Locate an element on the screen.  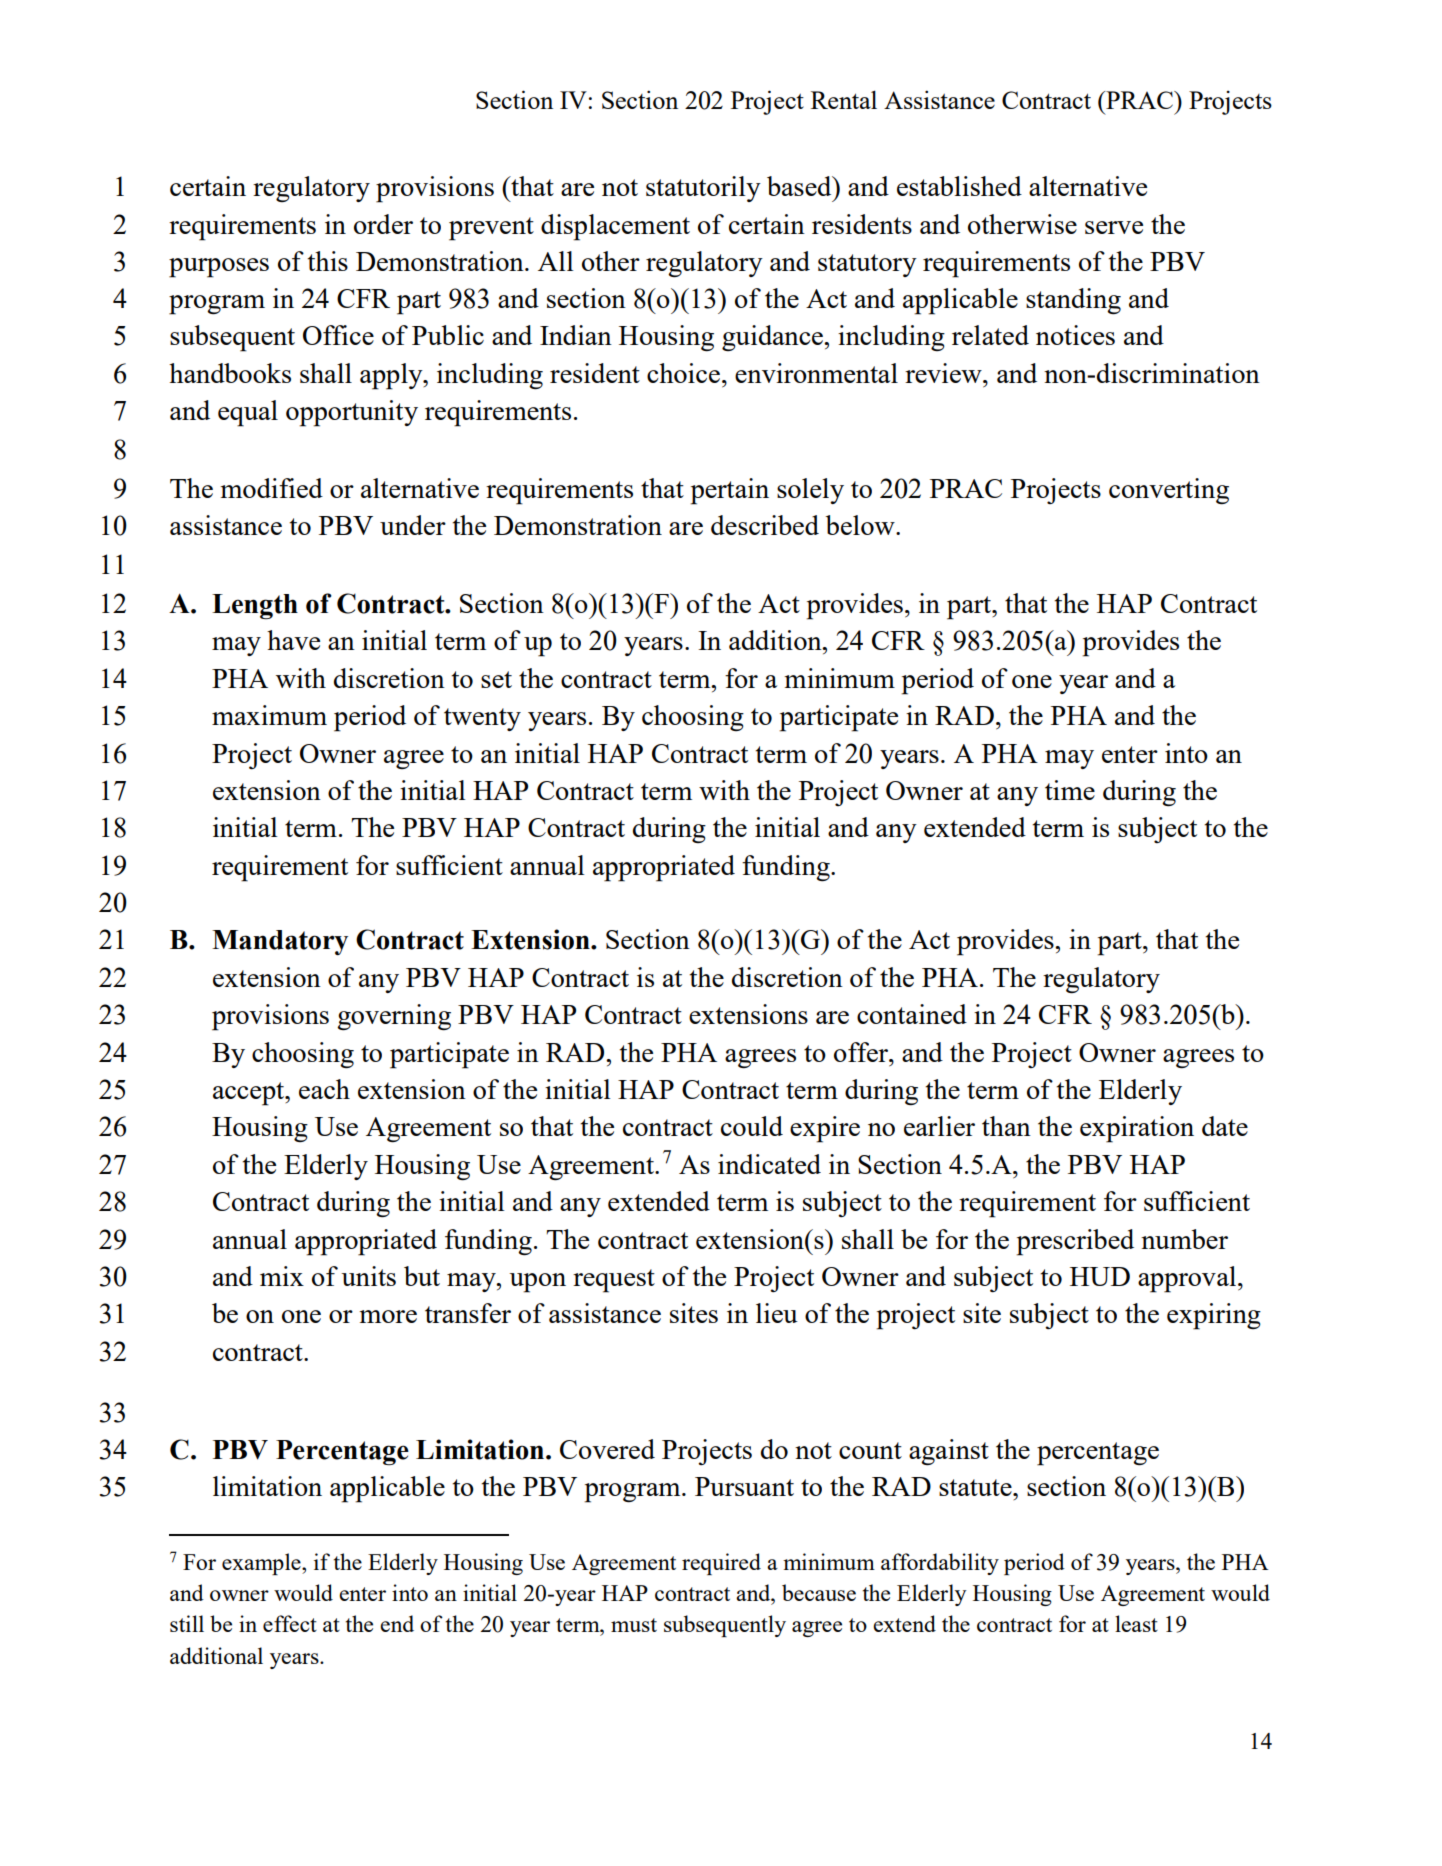
time is located at coordinates (1070, 790).
